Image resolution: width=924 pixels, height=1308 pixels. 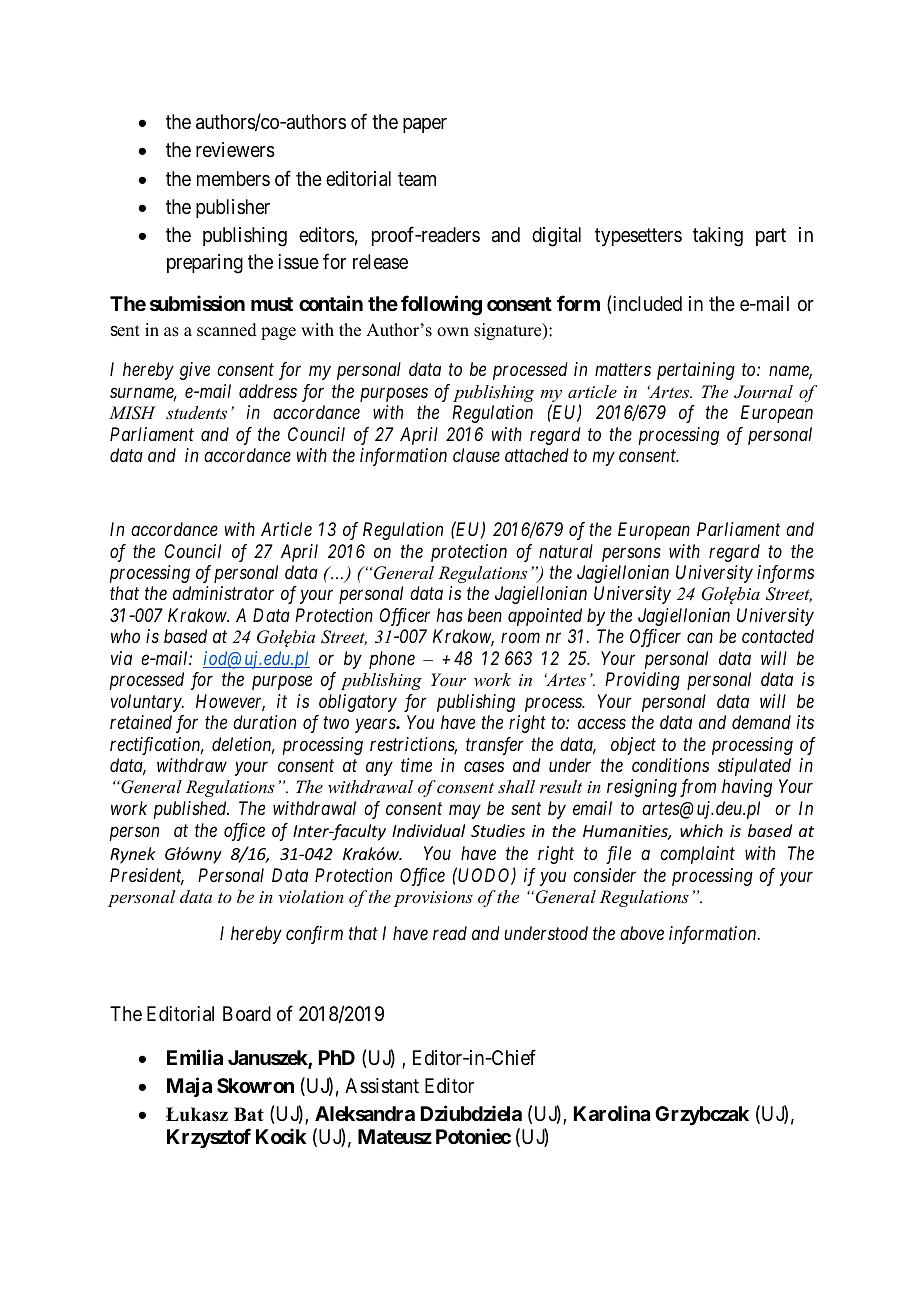 I want to click on paper, so click(x=425, y=125).
